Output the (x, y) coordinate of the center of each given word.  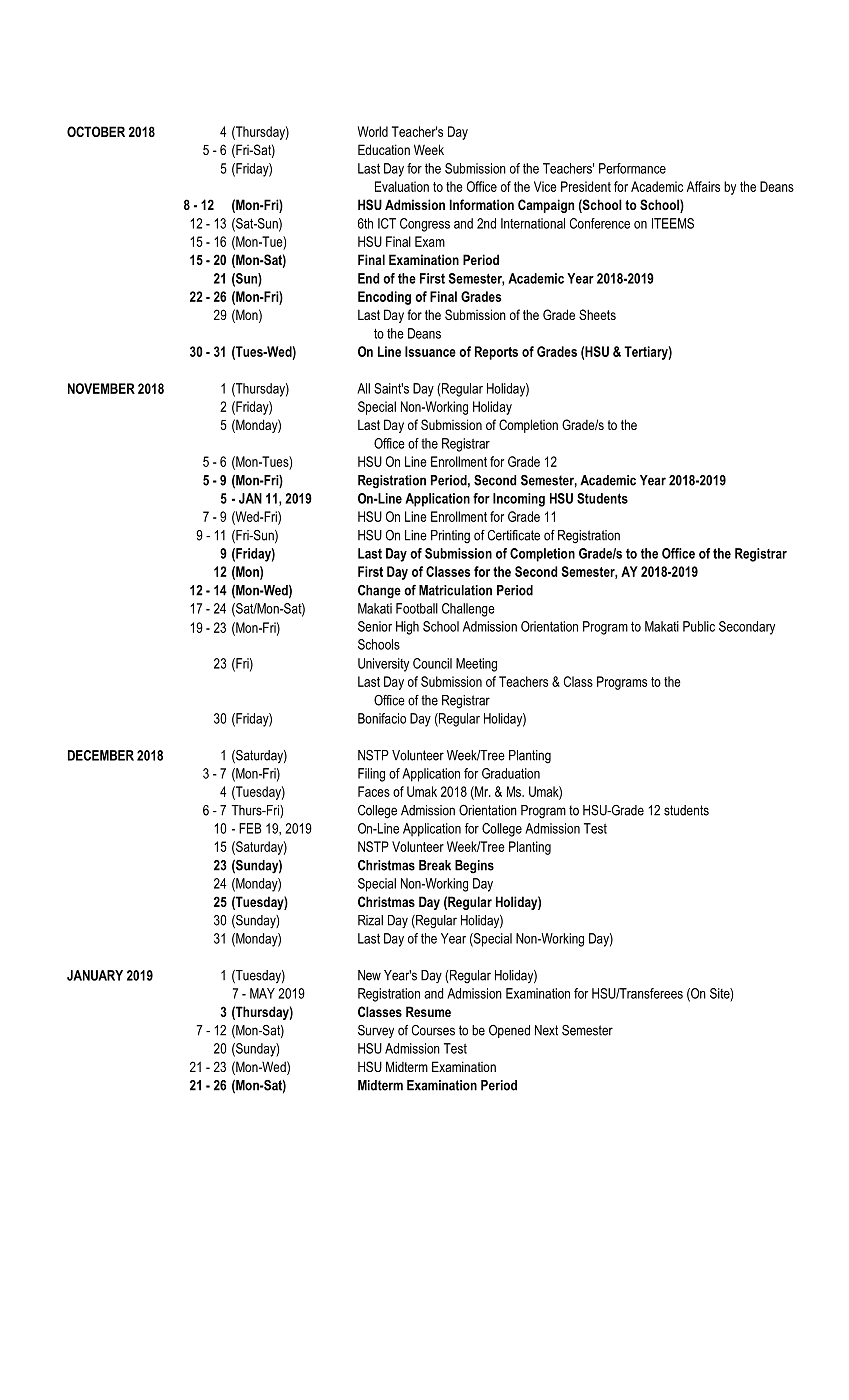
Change (379, 592)
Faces (374, 791)
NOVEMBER (101, 388)
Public (699, 626)
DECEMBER (101, 755)
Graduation (511, 773)
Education (384, 149)
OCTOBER (96, 131)
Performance (632, 168)
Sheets (597, 314)
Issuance (430, 351)
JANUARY (95, 975)
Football (417, 608)
